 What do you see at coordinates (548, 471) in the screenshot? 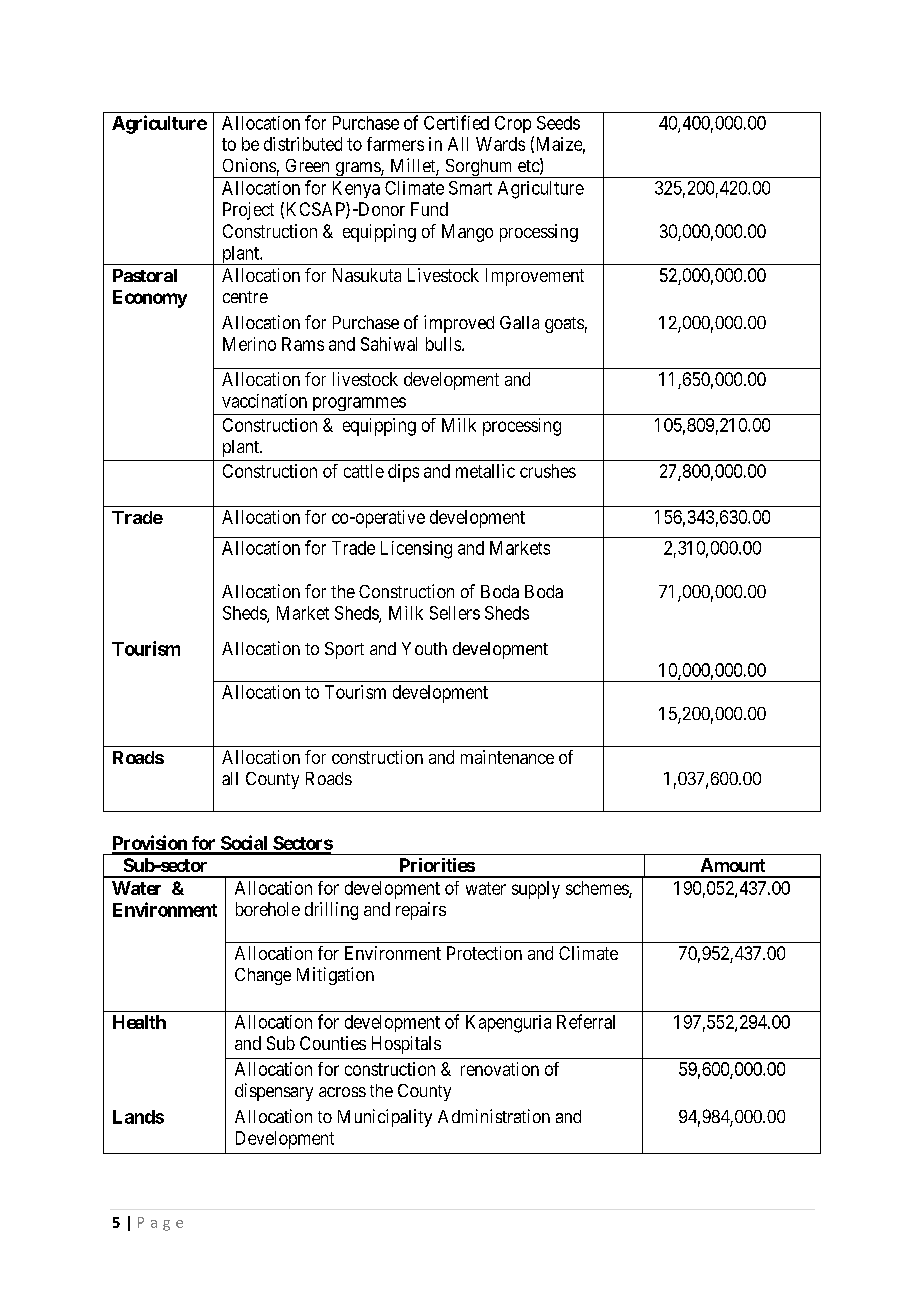
I see `crushes` at bounding box center [548, 471].
